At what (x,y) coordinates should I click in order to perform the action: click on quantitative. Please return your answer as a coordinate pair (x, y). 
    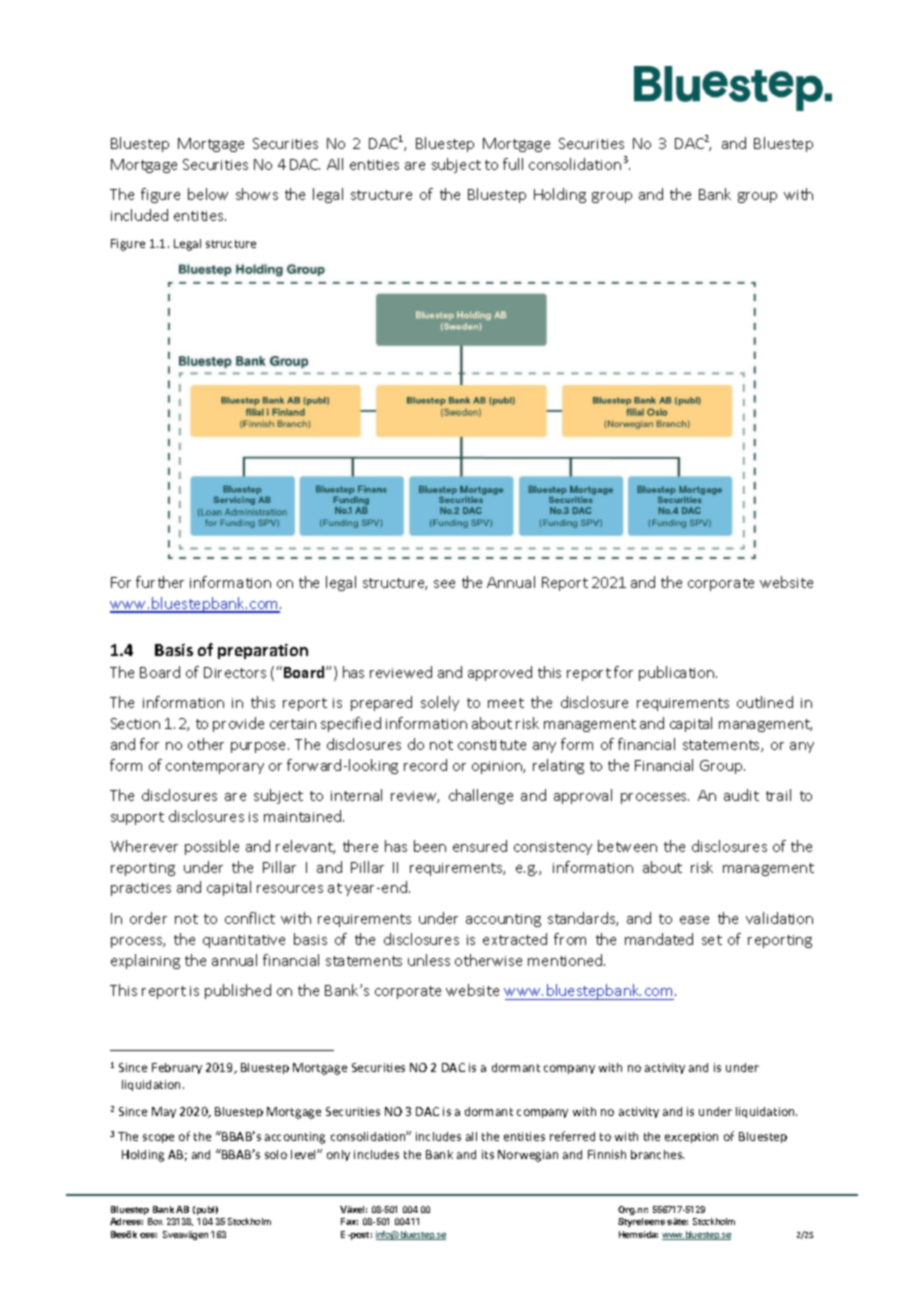
    Looking at the image, I should click on (244, 941).
